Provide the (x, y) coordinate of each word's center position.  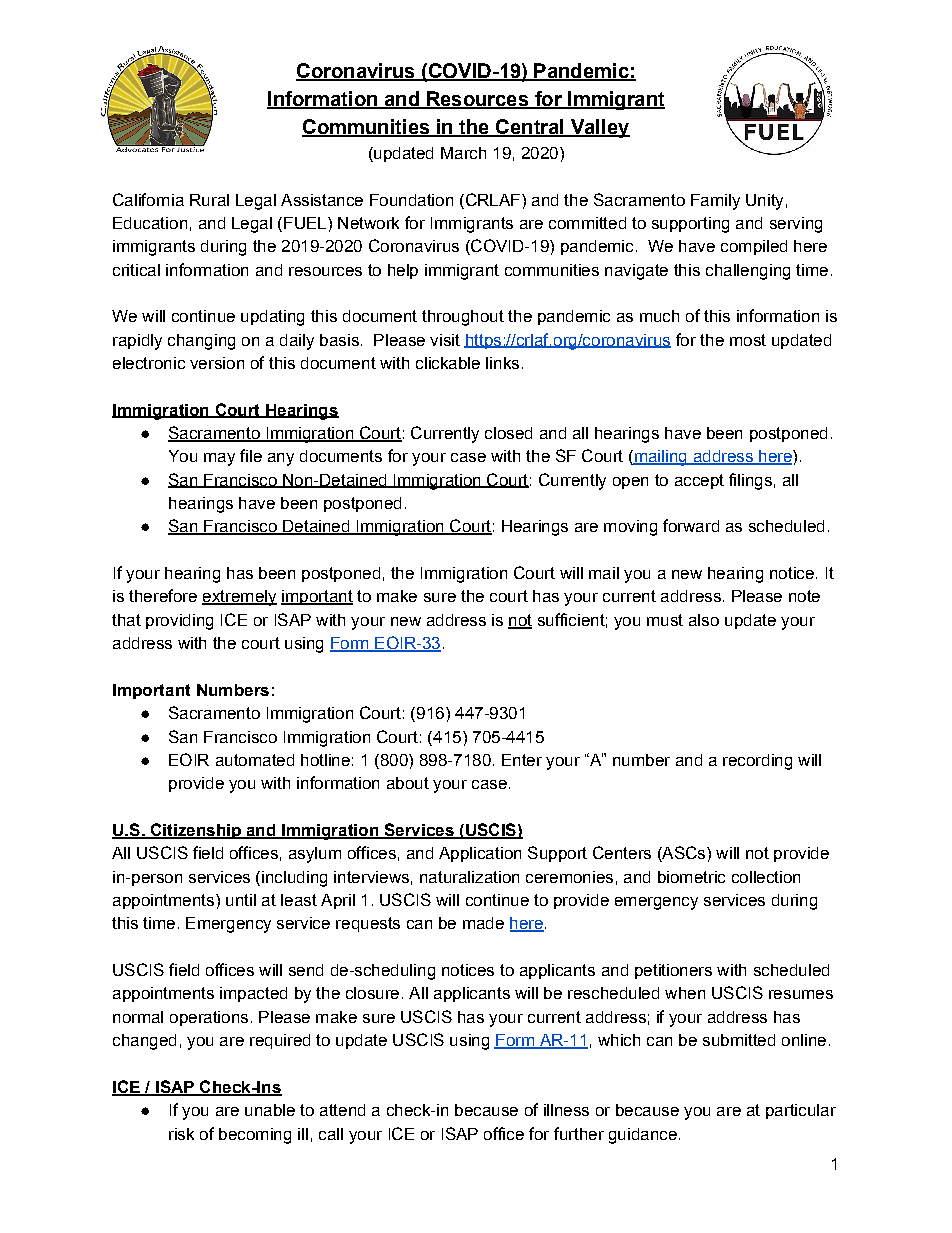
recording (757, 762)
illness (566, 1110)
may (219, 459)
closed (508, 433)
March (463, 153)
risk (181, 1134)
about (408, 783)
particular (801, 1111)
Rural (209, 200)
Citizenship (195, 831)
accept (699, 481)
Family (715, 202)
